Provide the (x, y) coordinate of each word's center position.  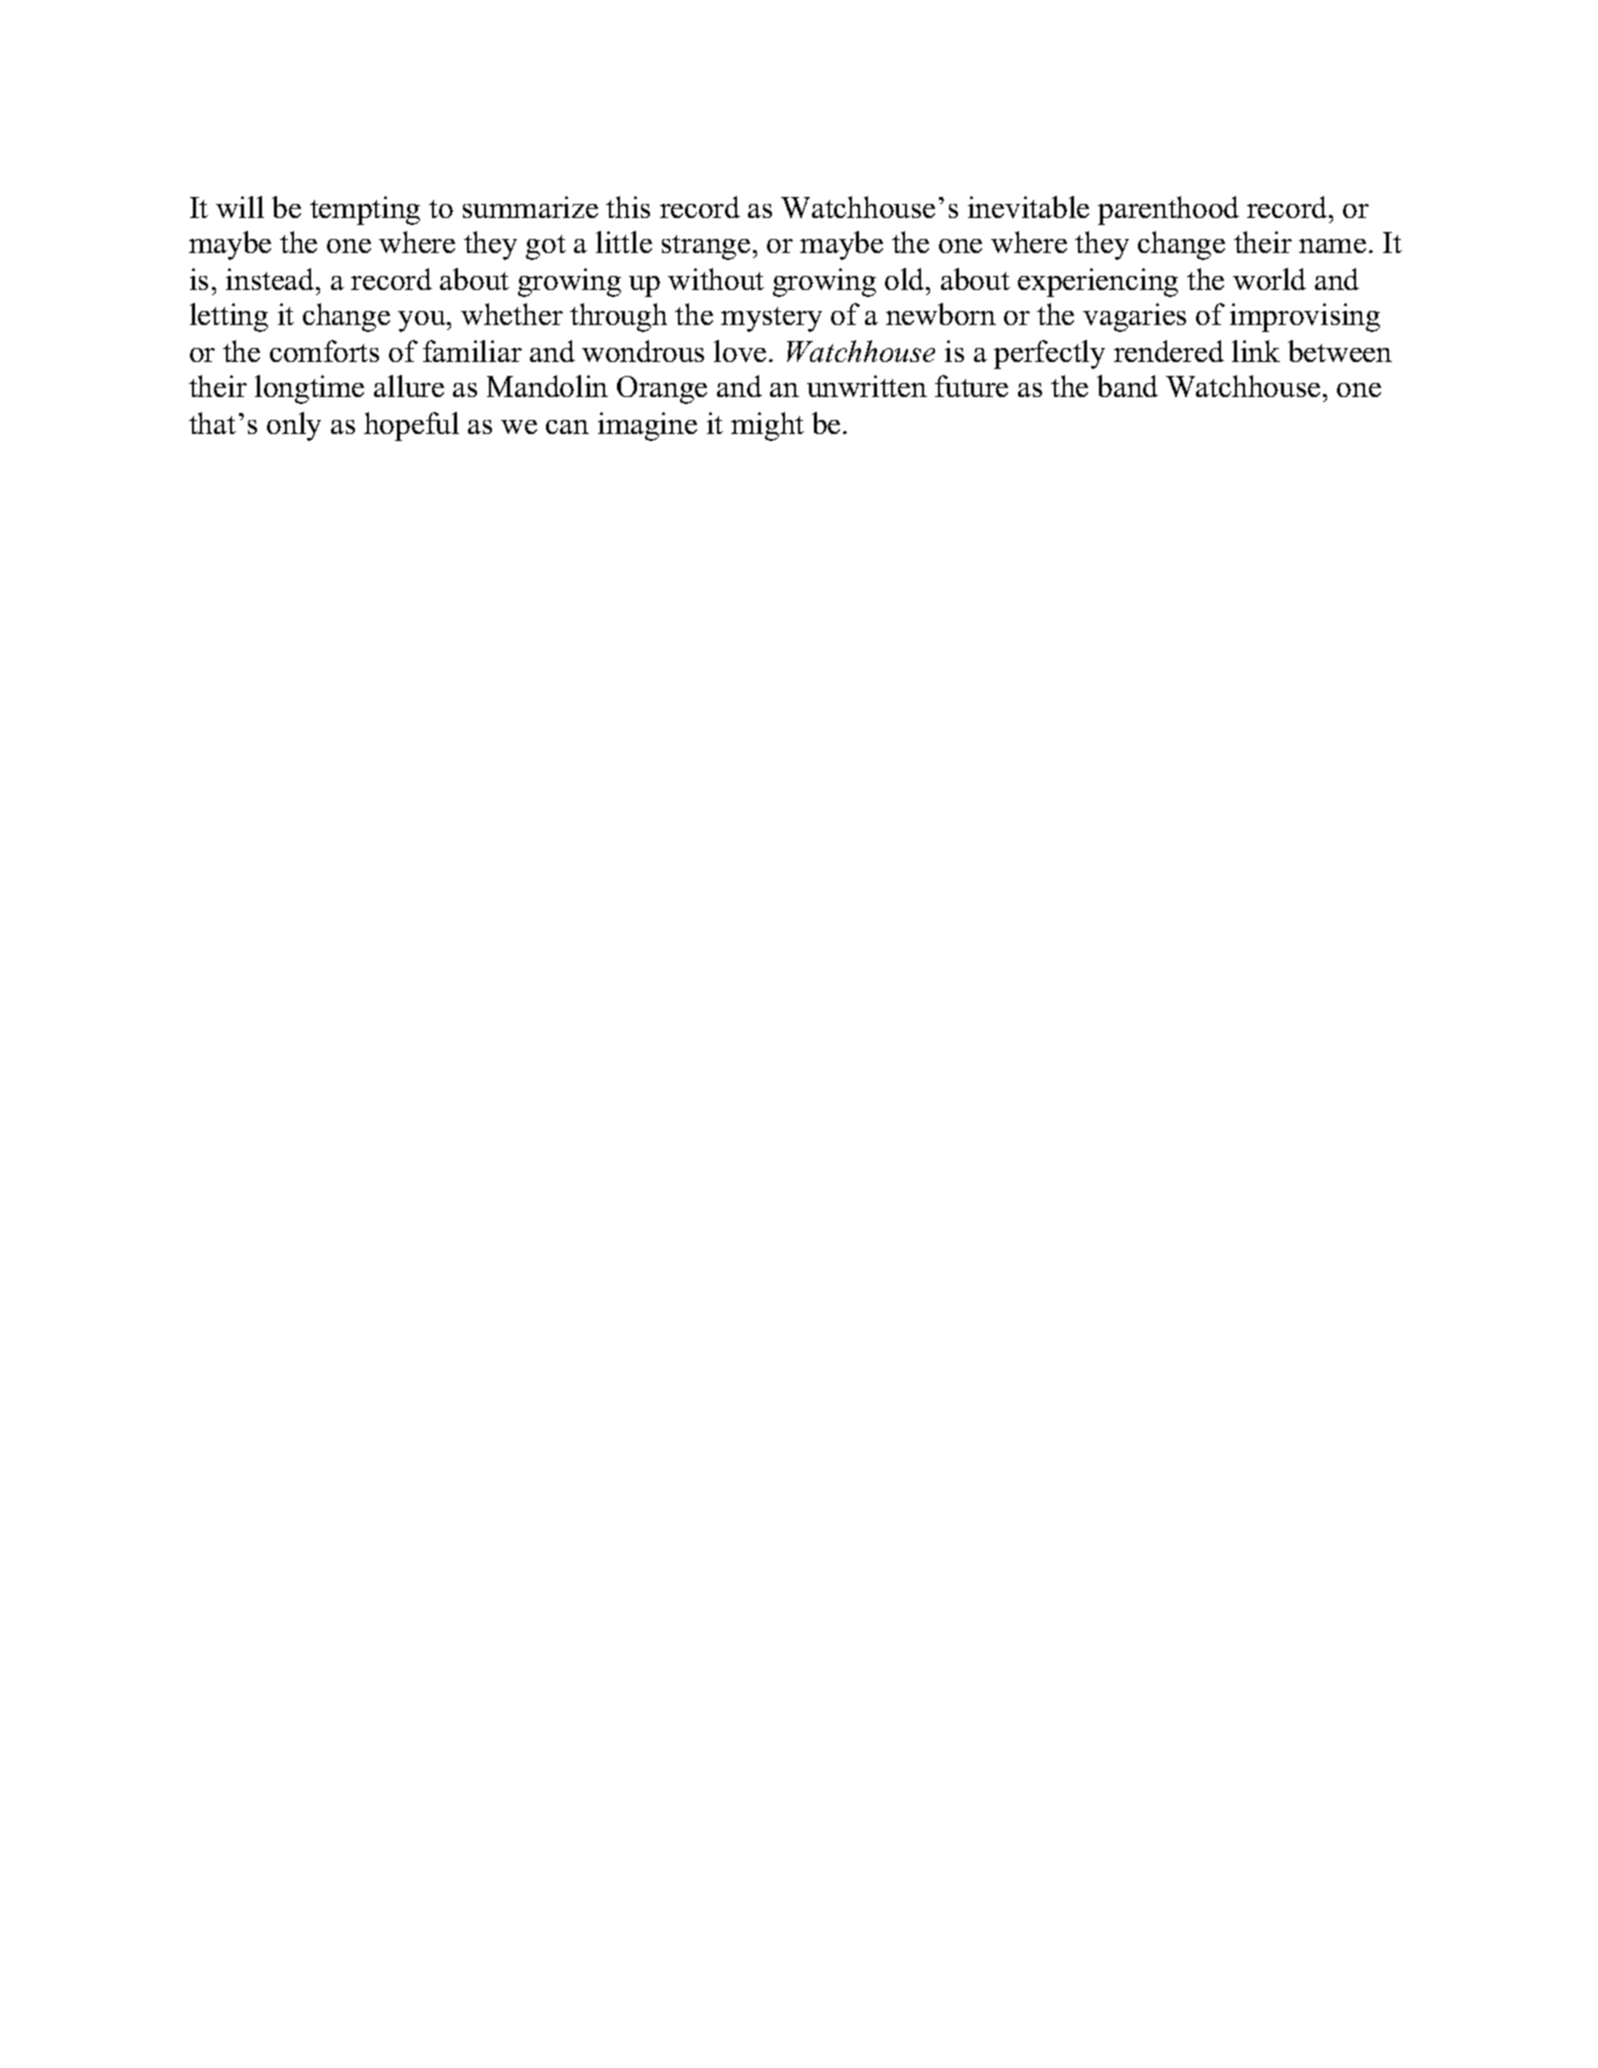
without (716, 279)
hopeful (411, 426)
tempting (365, 210)
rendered (1169, 351)
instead (271, 279)
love (740, 351)
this (628, 207)
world (1269, 279)
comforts (324, 351)
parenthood (1168, 210)
